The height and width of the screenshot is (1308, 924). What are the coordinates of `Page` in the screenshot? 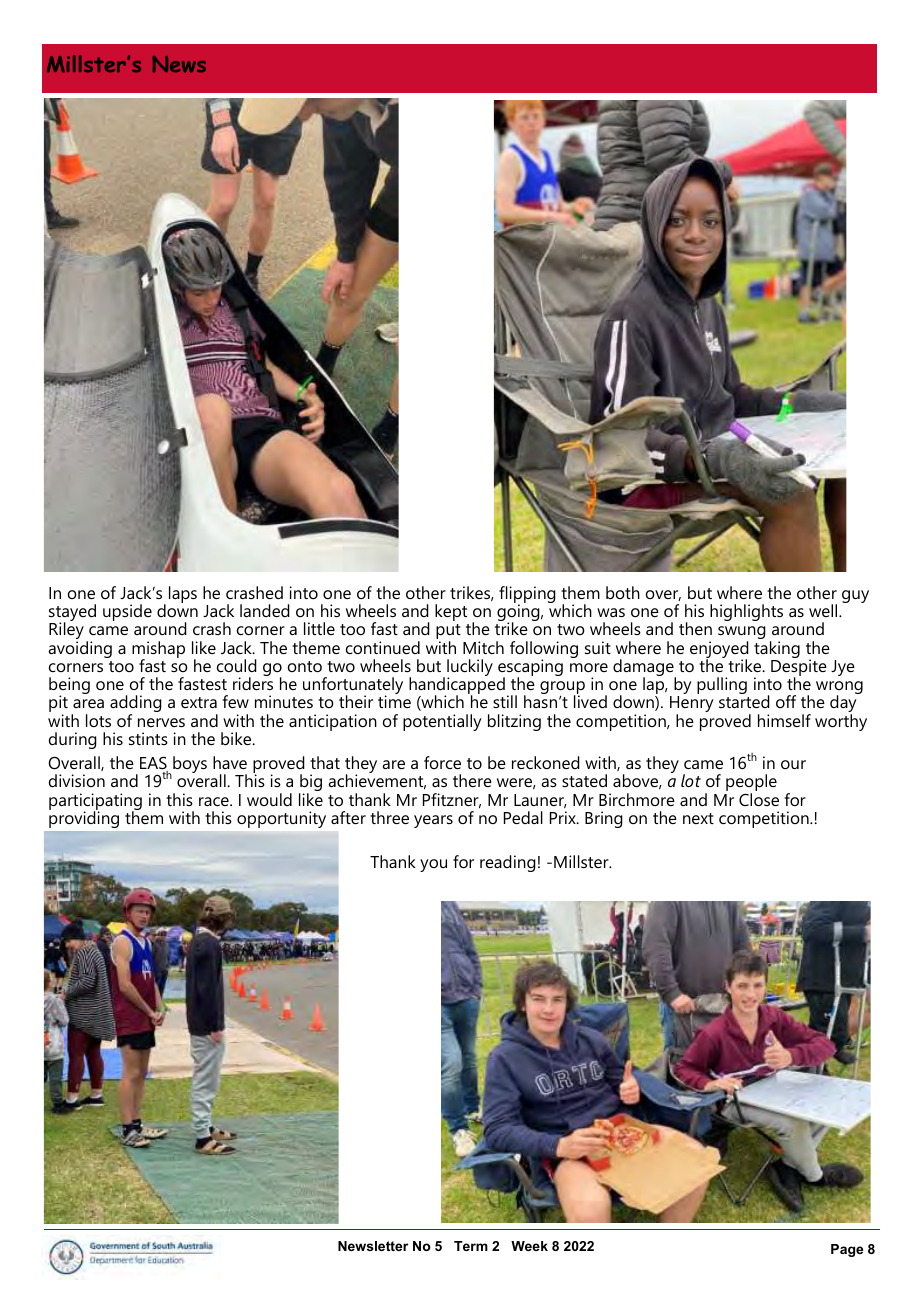 It's located at (847, 1250).
